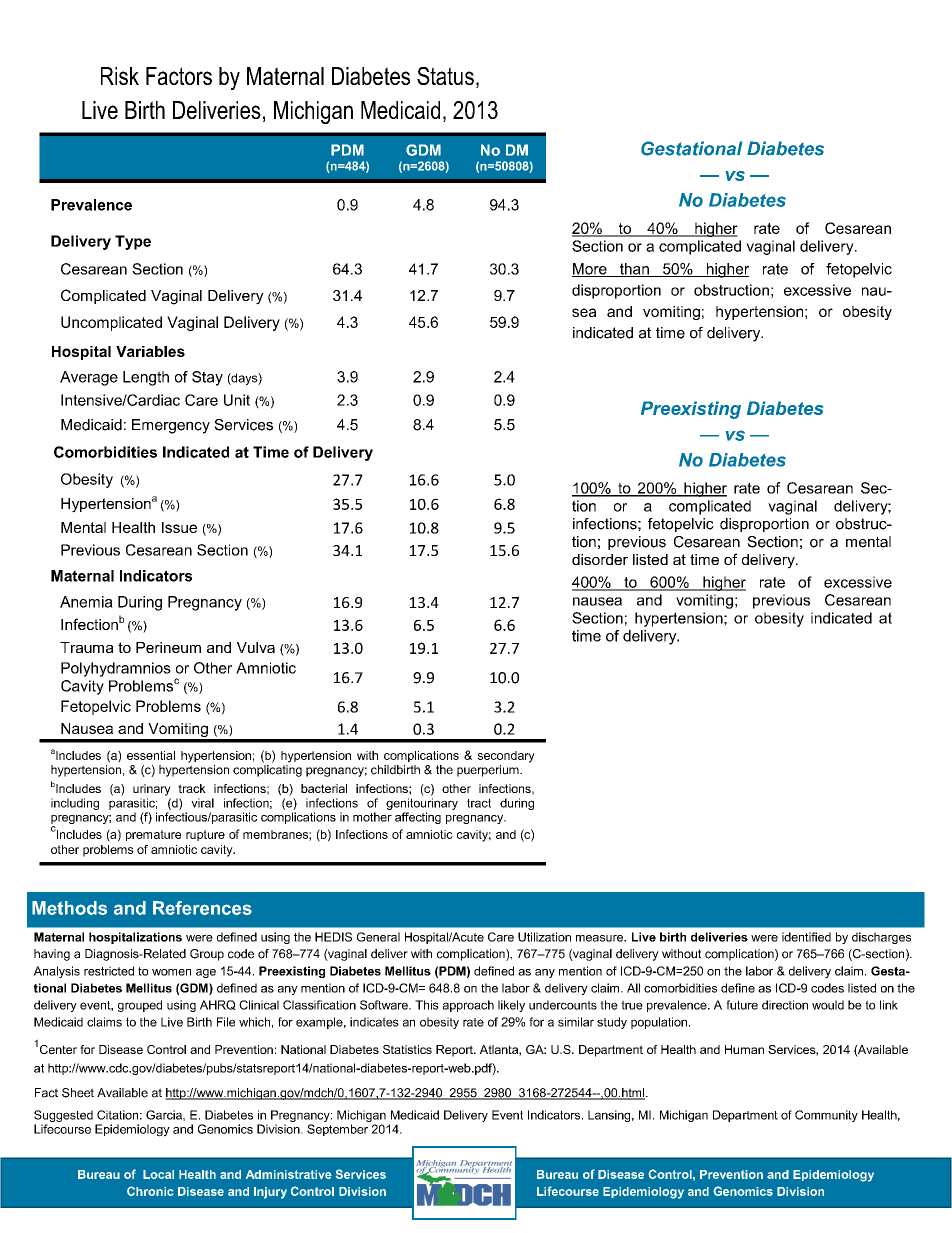 The width and height of the page is (952, 1233). What do you see at coordinates (120, 76) in the page?
I see `Risk` at bounding box center [120, 76].
